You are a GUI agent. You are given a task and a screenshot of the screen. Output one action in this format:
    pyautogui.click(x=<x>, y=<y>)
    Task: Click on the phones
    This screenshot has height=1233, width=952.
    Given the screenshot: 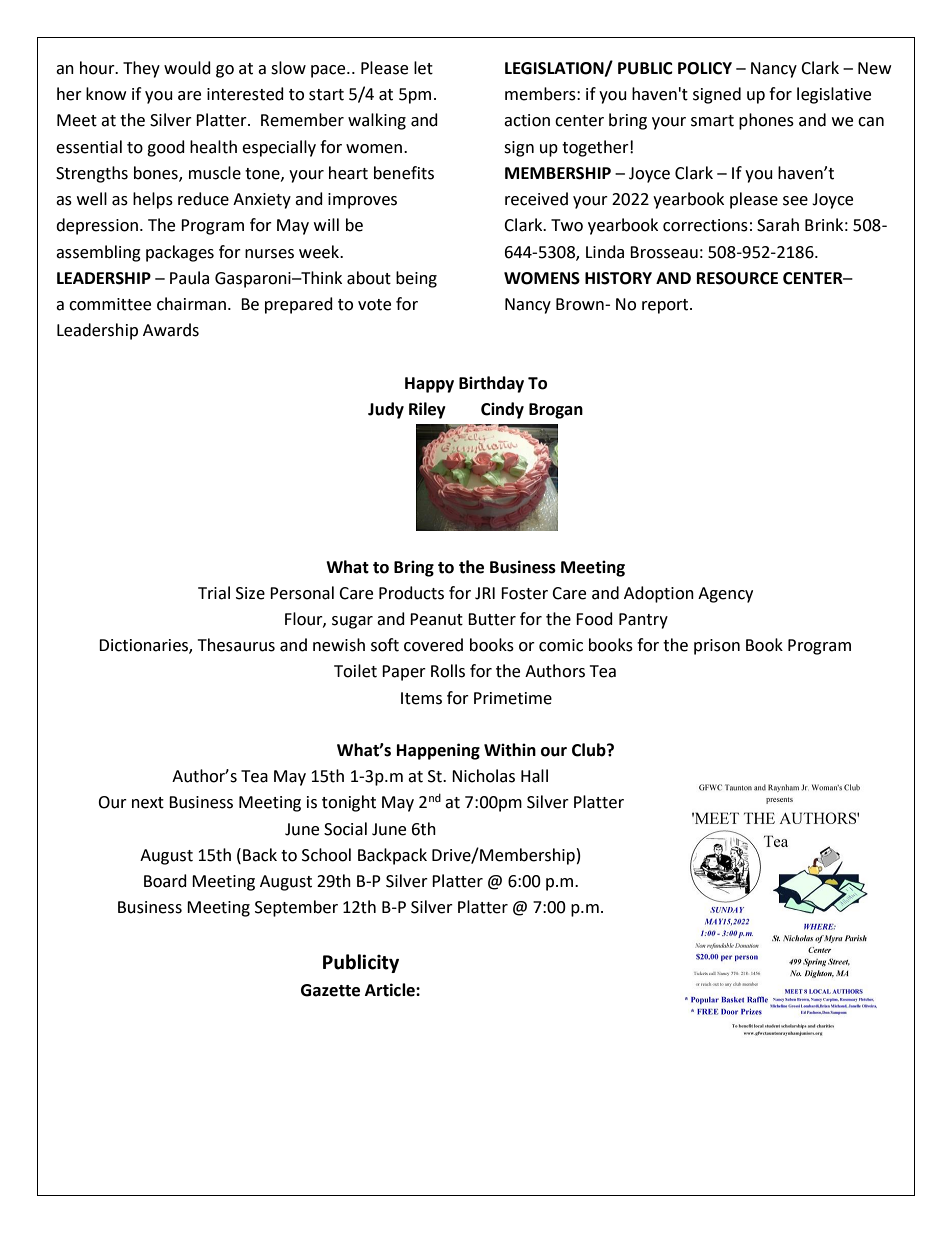 What is the action you would take?
    pyautogui.click(x=766, y=121)
